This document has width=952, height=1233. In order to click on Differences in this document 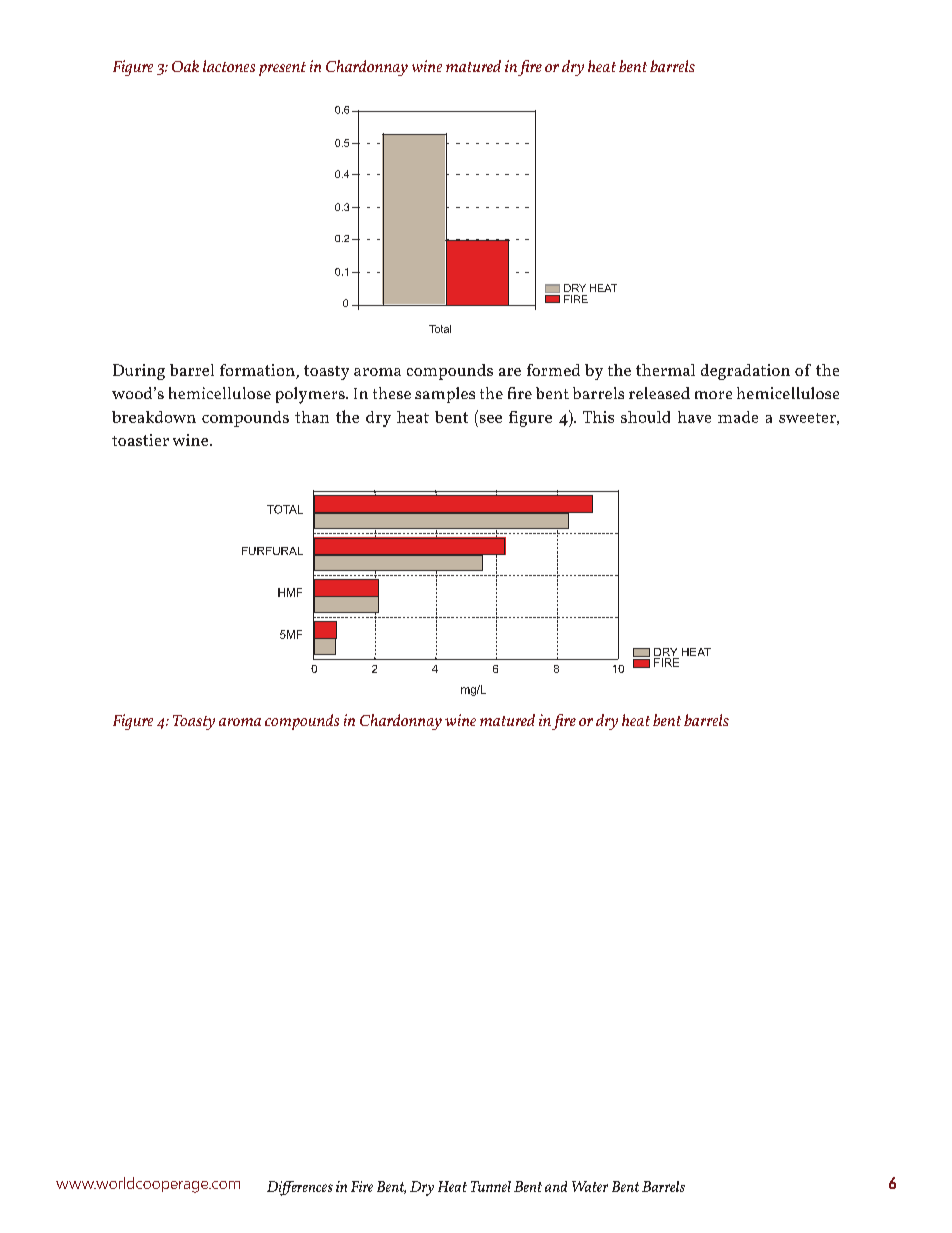, I will do `click(300, 1188)`.
